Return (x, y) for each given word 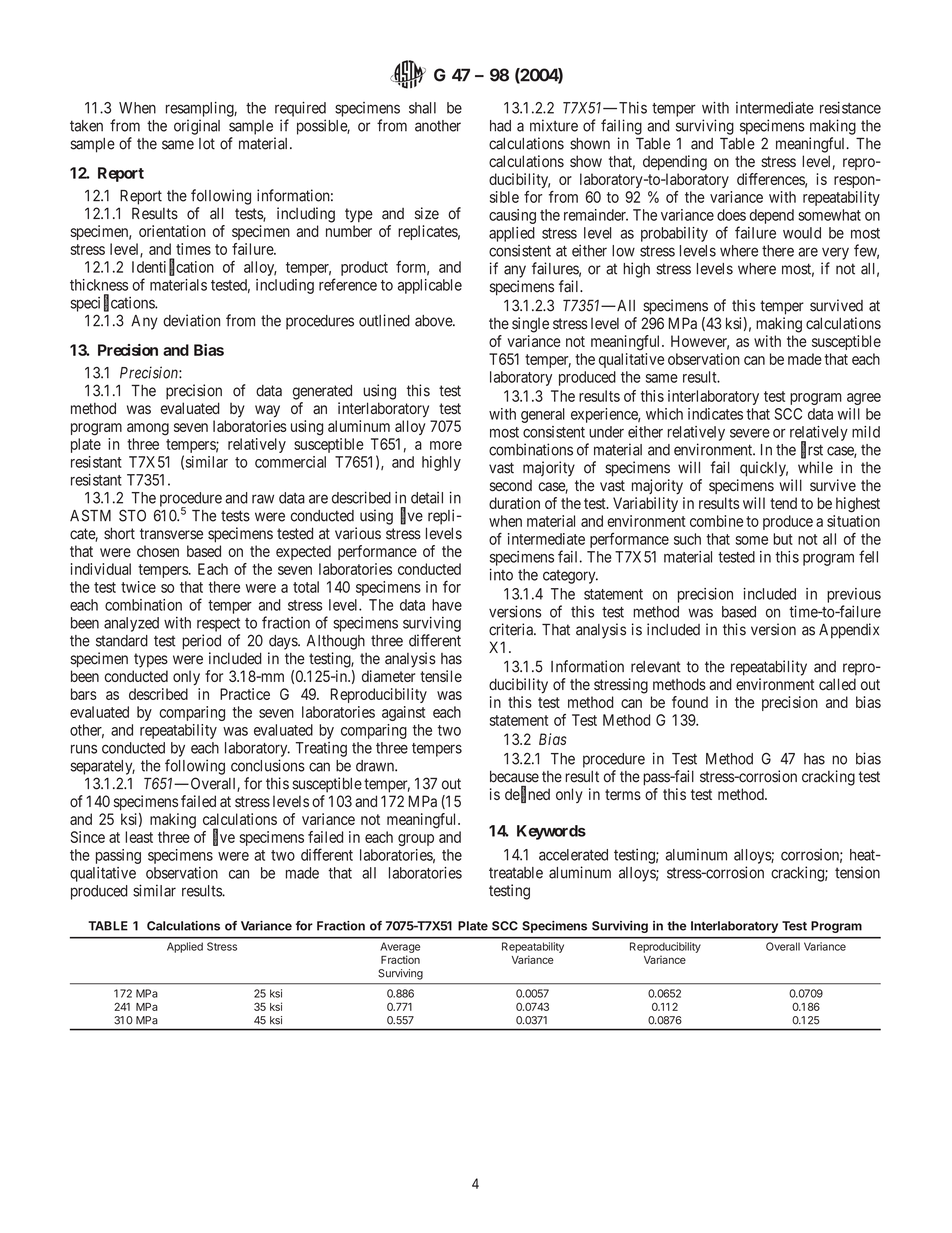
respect (218, 625)
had (500, 126)
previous (854, 595)
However (700, 342)
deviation (191, 320)
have (447, 605)
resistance (850, 108)
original (197, 127)
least (139, 837)
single (530, 325)
